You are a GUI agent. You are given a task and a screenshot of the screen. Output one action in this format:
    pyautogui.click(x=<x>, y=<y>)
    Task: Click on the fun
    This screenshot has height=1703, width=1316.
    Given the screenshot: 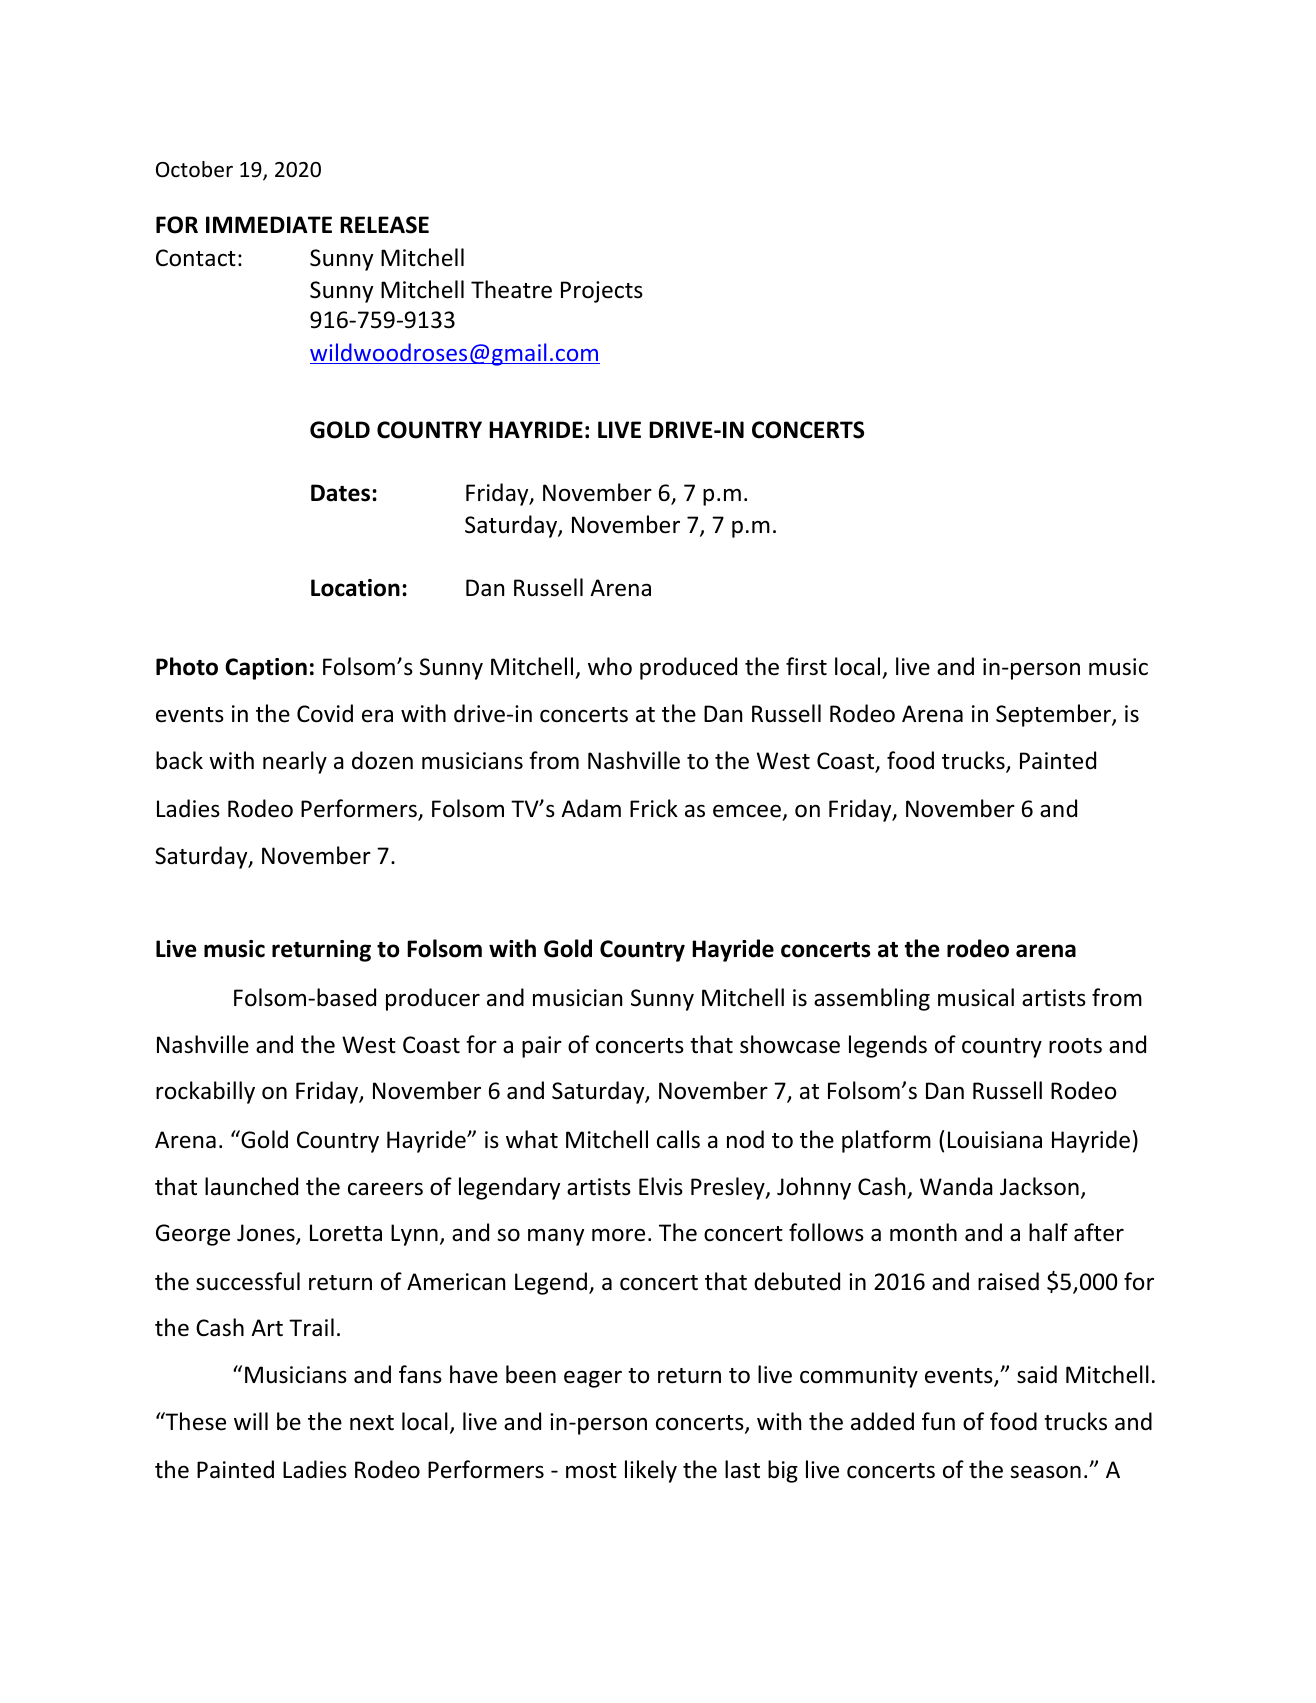 What is the action you would take?
    pyautogui.click(x=938, y=1421)
